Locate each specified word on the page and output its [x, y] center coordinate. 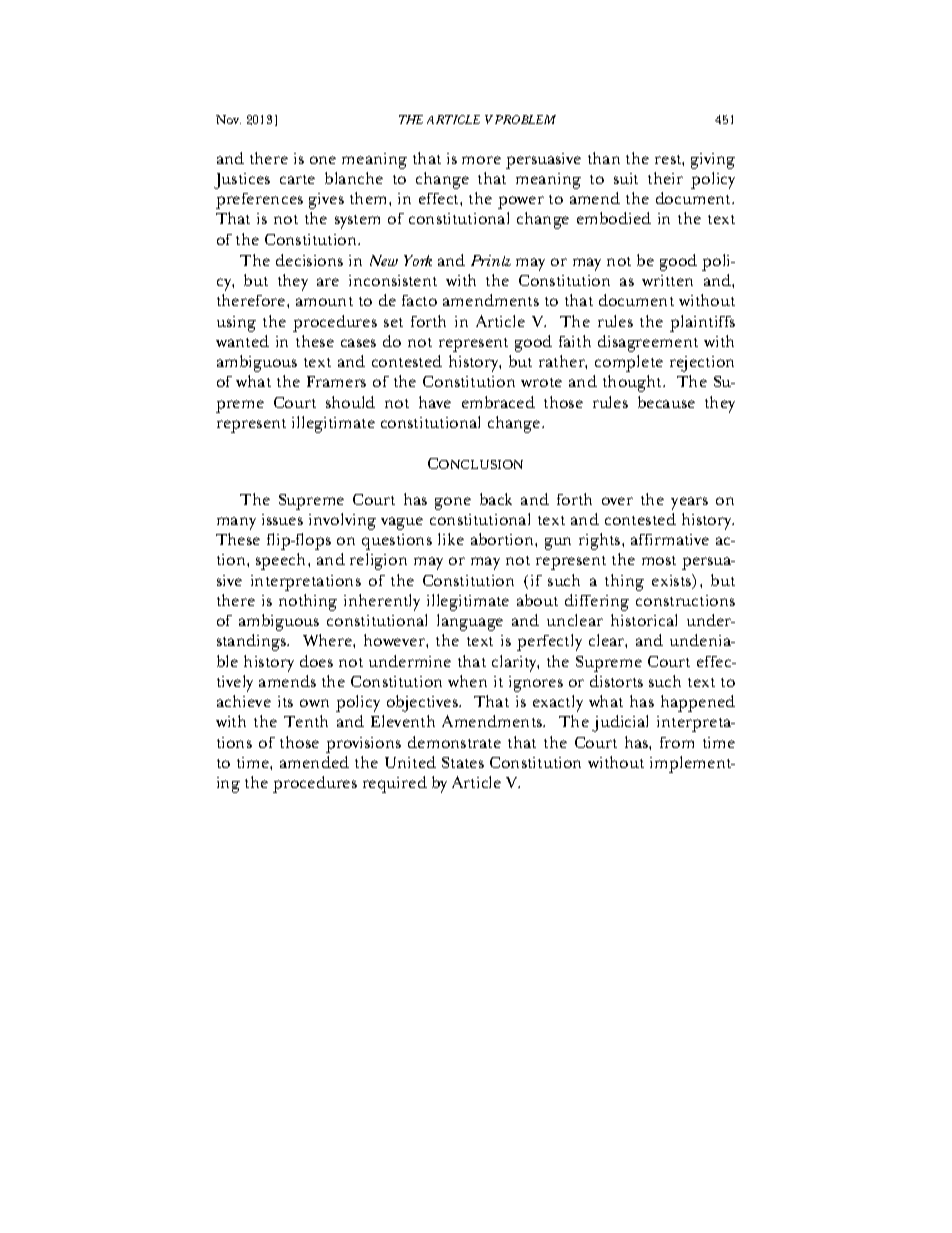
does [316, 661]
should [350, 402]
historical [644, 620]
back [496, 499]
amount [324, 301]
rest [669, 160]
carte [297, 179]
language [470, 622]
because [666, 402]
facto [419, 300]
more [481, 160]
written [667, 280]
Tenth [306, 721]
